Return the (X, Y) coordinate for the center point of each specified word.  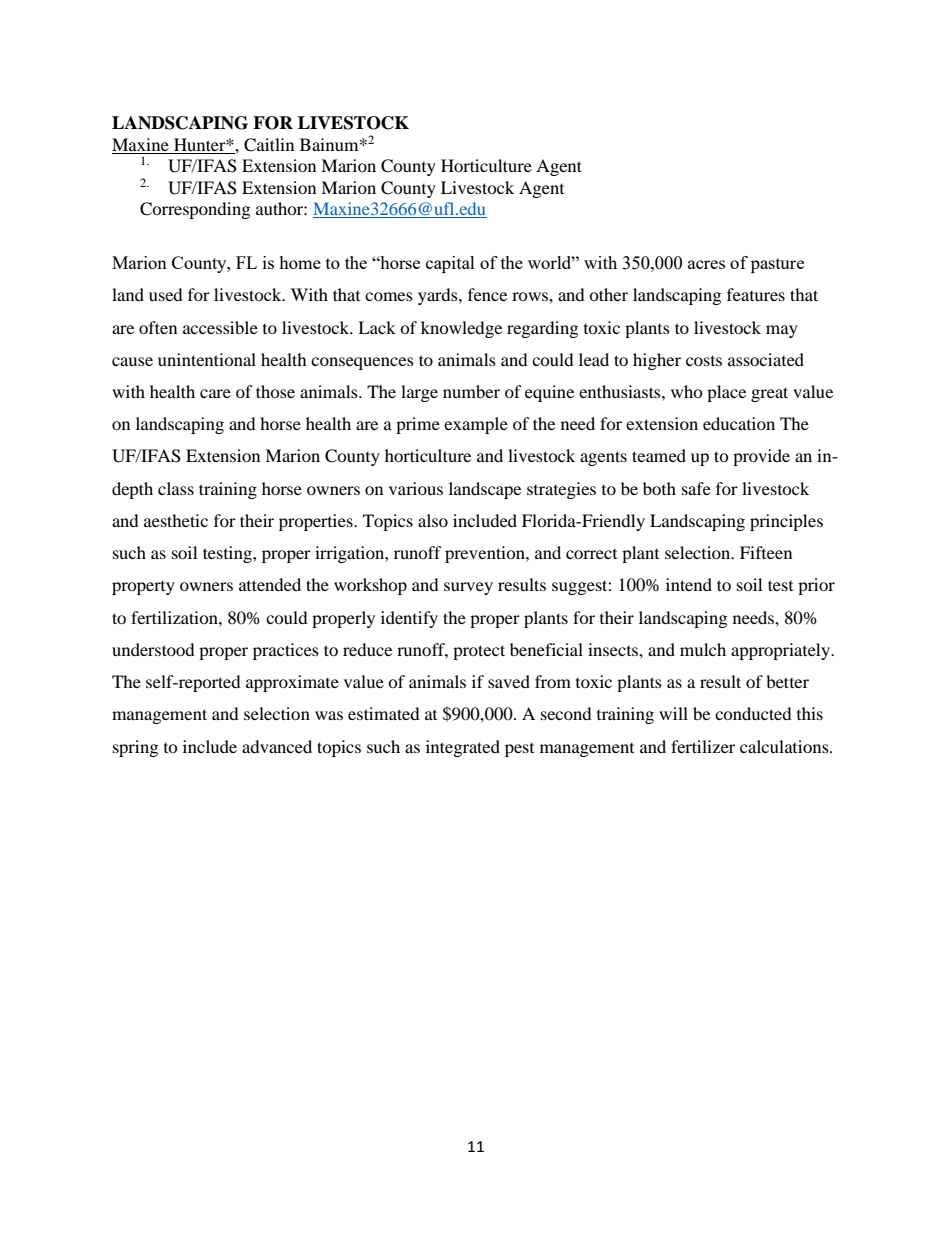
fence (487, 294)
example (476, 425)
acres (706, 264)
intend (689, 584)
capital (450, 264)
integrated (463, 748)
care (215, 393)
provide (761, 457)
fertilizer (703, 746)
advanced (277, 746)
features (756, 294)
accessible (220, 327)
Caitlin (269, 145)
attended (270, 584)
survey (468, 588)
